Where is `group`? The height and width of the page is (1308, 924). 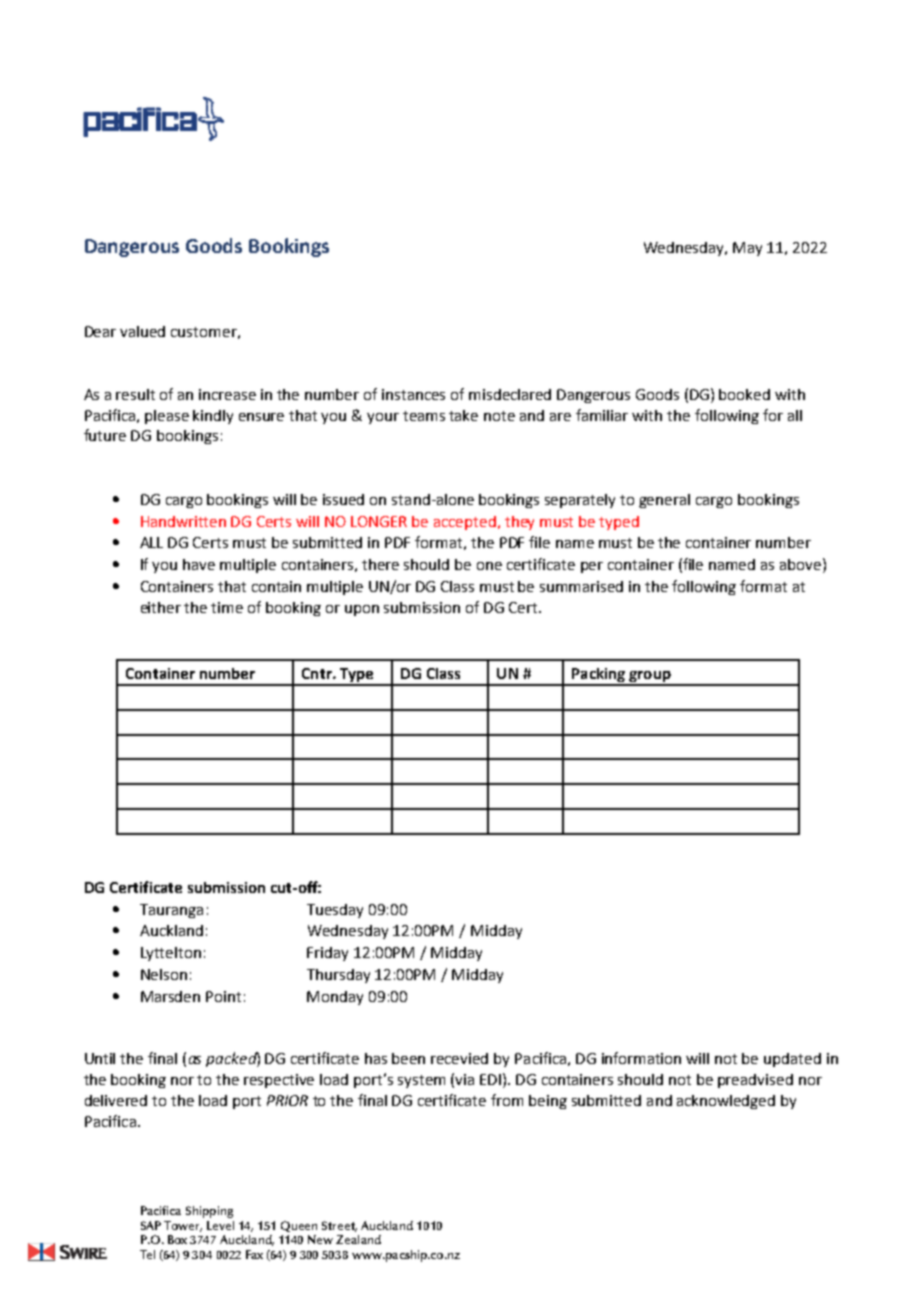 group is located at coordinates (650, 678).
